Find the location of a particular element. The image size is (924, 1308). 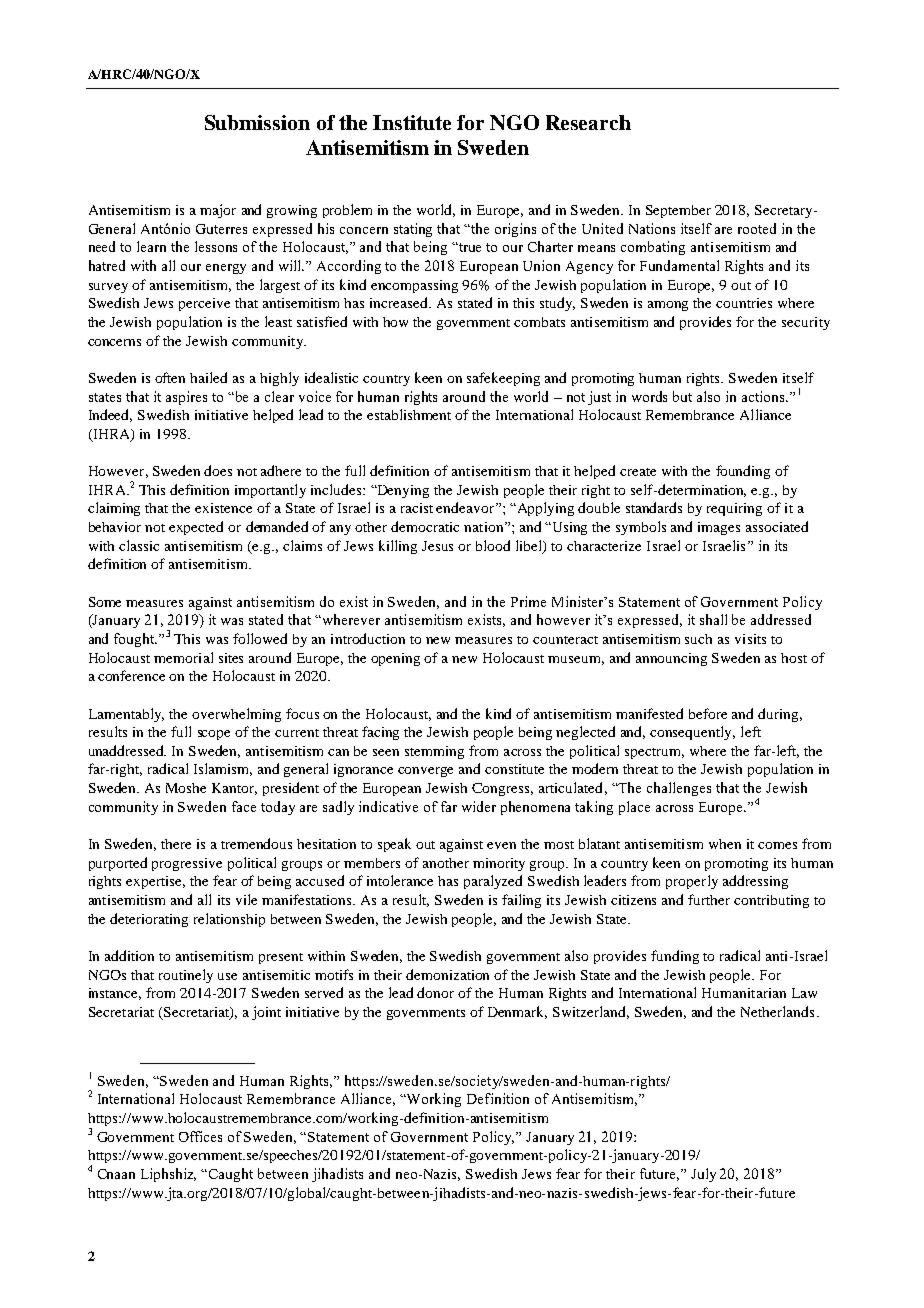

Institute is located at coordinates (412, 122).
